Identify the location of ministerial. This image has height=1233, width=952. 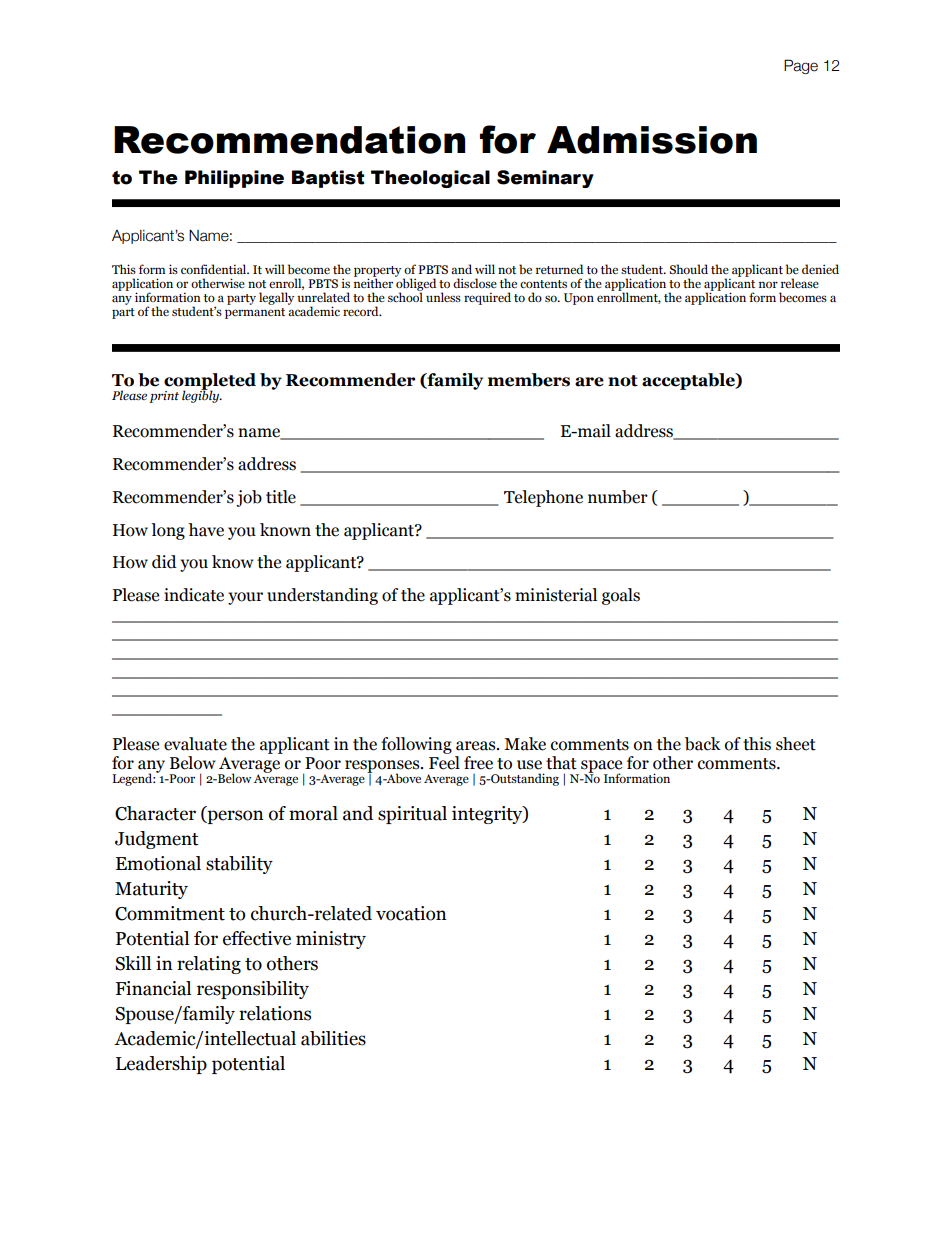
(556, 595).
